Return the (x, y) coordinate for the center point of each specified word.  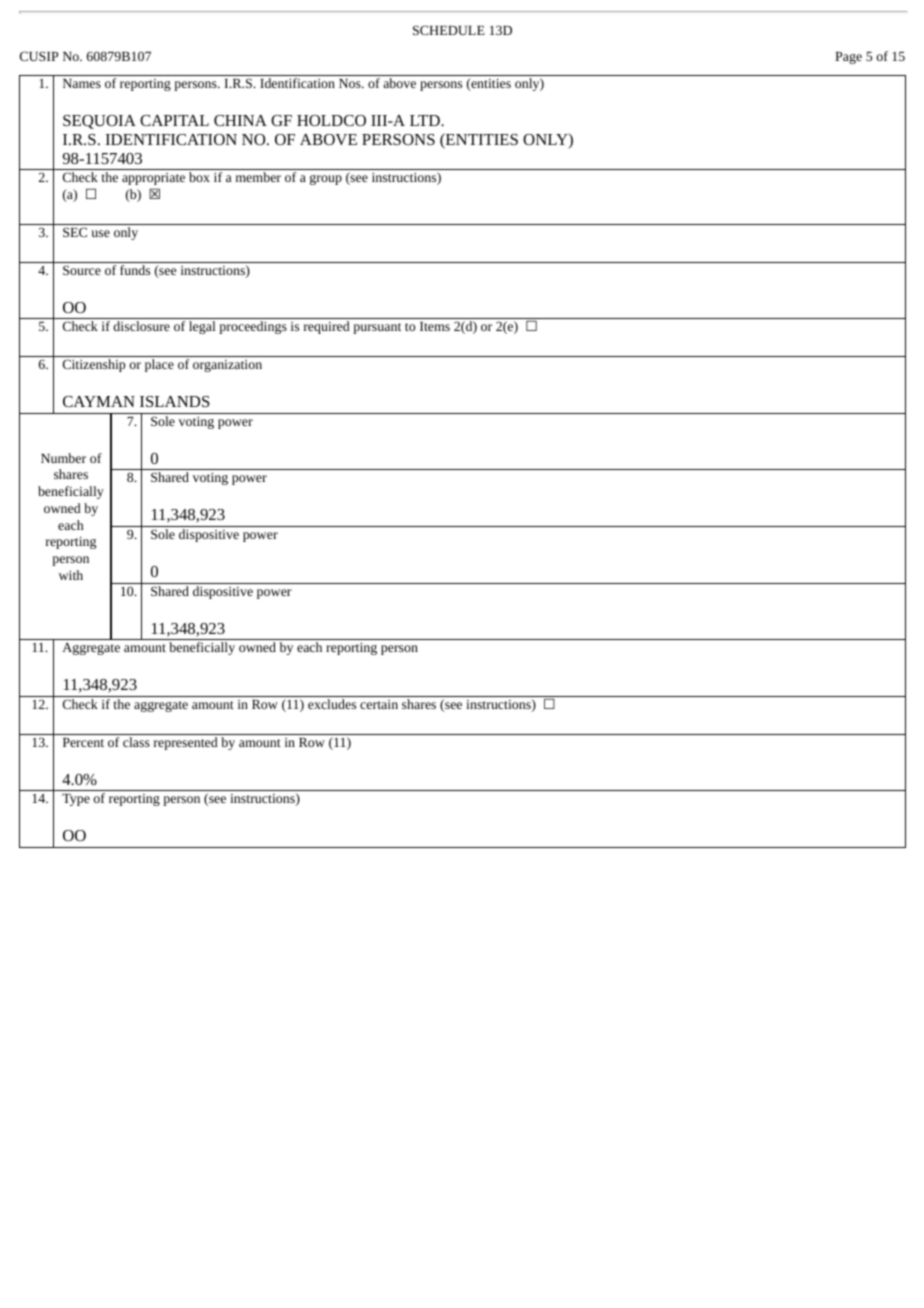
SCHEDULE (449, 30)
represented (186, 743)
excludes (332, 704)
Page (848, 58)
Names (82, 83)
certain (379, 704)
